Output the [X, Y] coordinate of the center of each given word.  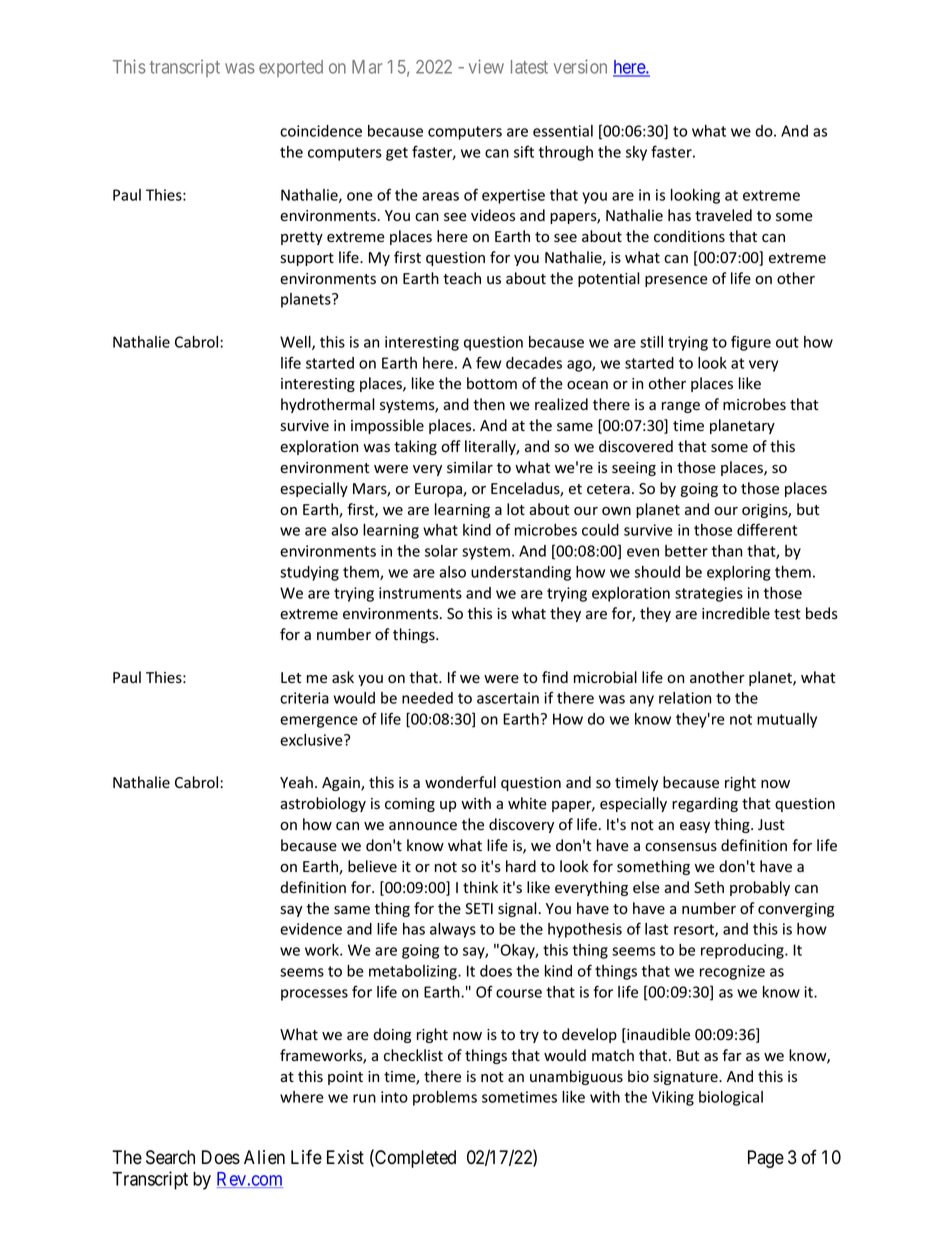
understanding [521, 573]
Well [296, 343]
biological [731, 1098]
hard [521, 866]
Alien [264, 1157]
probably [760, 888]
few [488, 362]
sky [636, 153]
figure [751, 343]
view [486, 66]
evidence [311, 929]
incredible [736, 613]
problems [445, 1098]
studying [309, 573]
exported [291, 68]
